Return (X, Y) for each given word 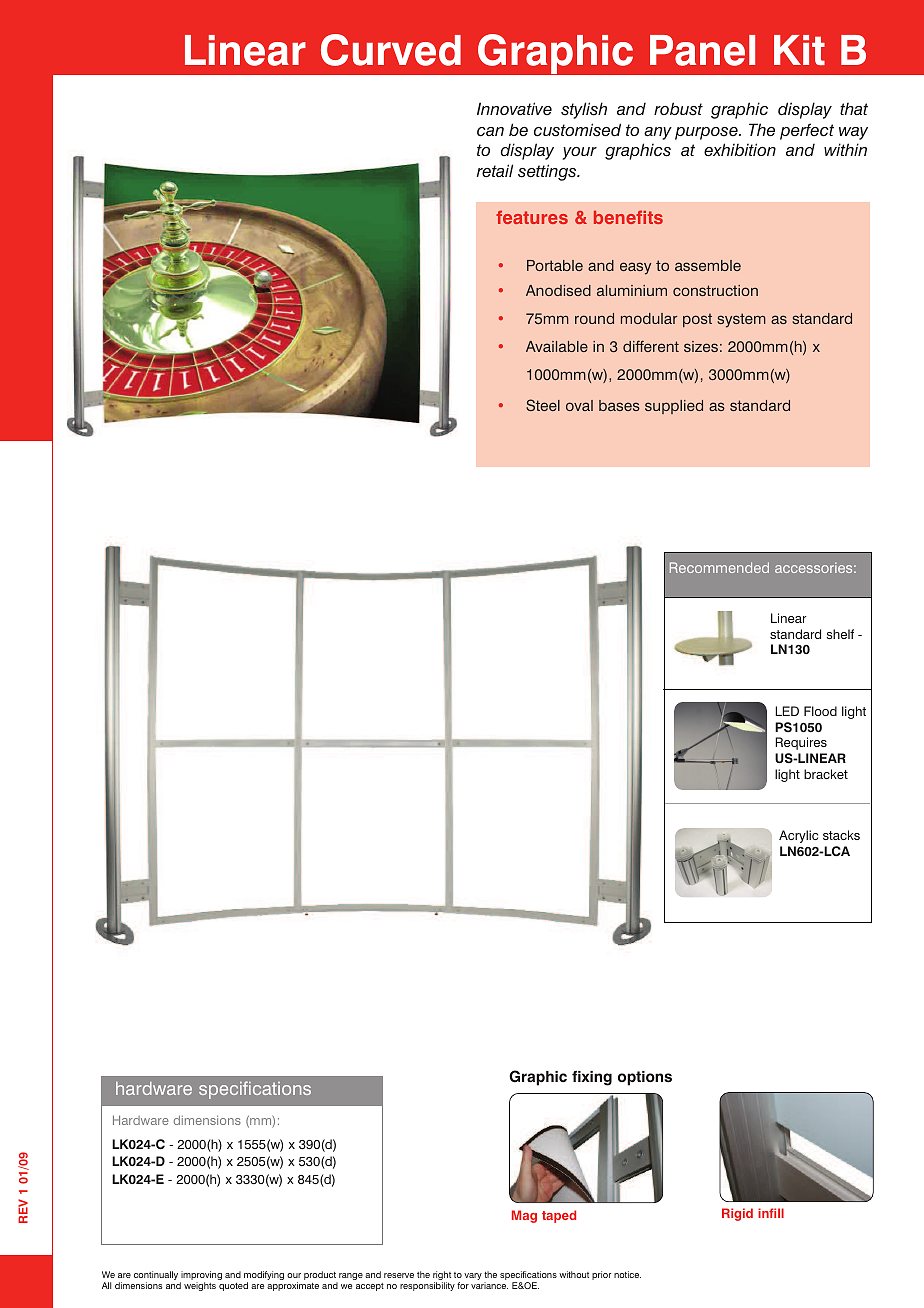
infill (771, 1213)
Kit (799, 50)
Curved (391, 50)
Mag (524, 1216)
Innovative (514, 108)
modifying (264, 1277)
